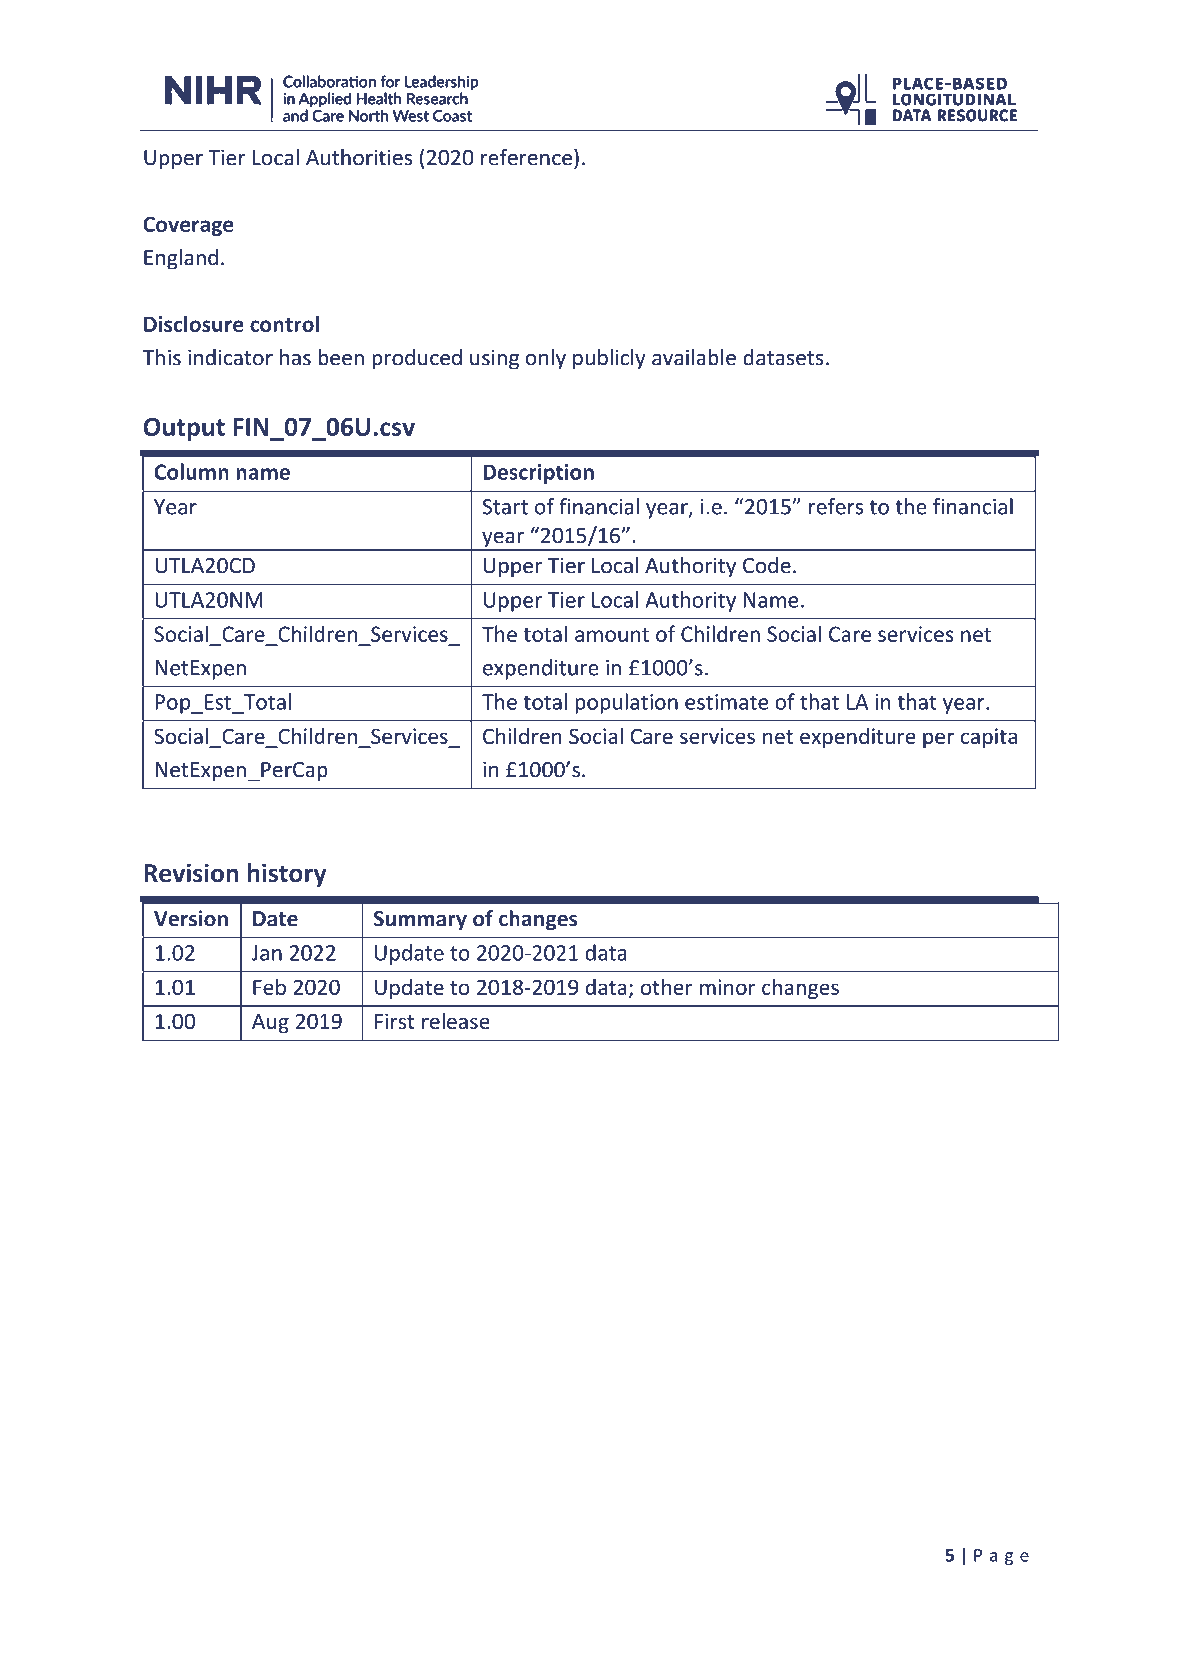 The height and width of the document is (1667, 1178). What do you see at coordinates (694, 357) in the document?
I see `available` at bounding box center [694, 357].
